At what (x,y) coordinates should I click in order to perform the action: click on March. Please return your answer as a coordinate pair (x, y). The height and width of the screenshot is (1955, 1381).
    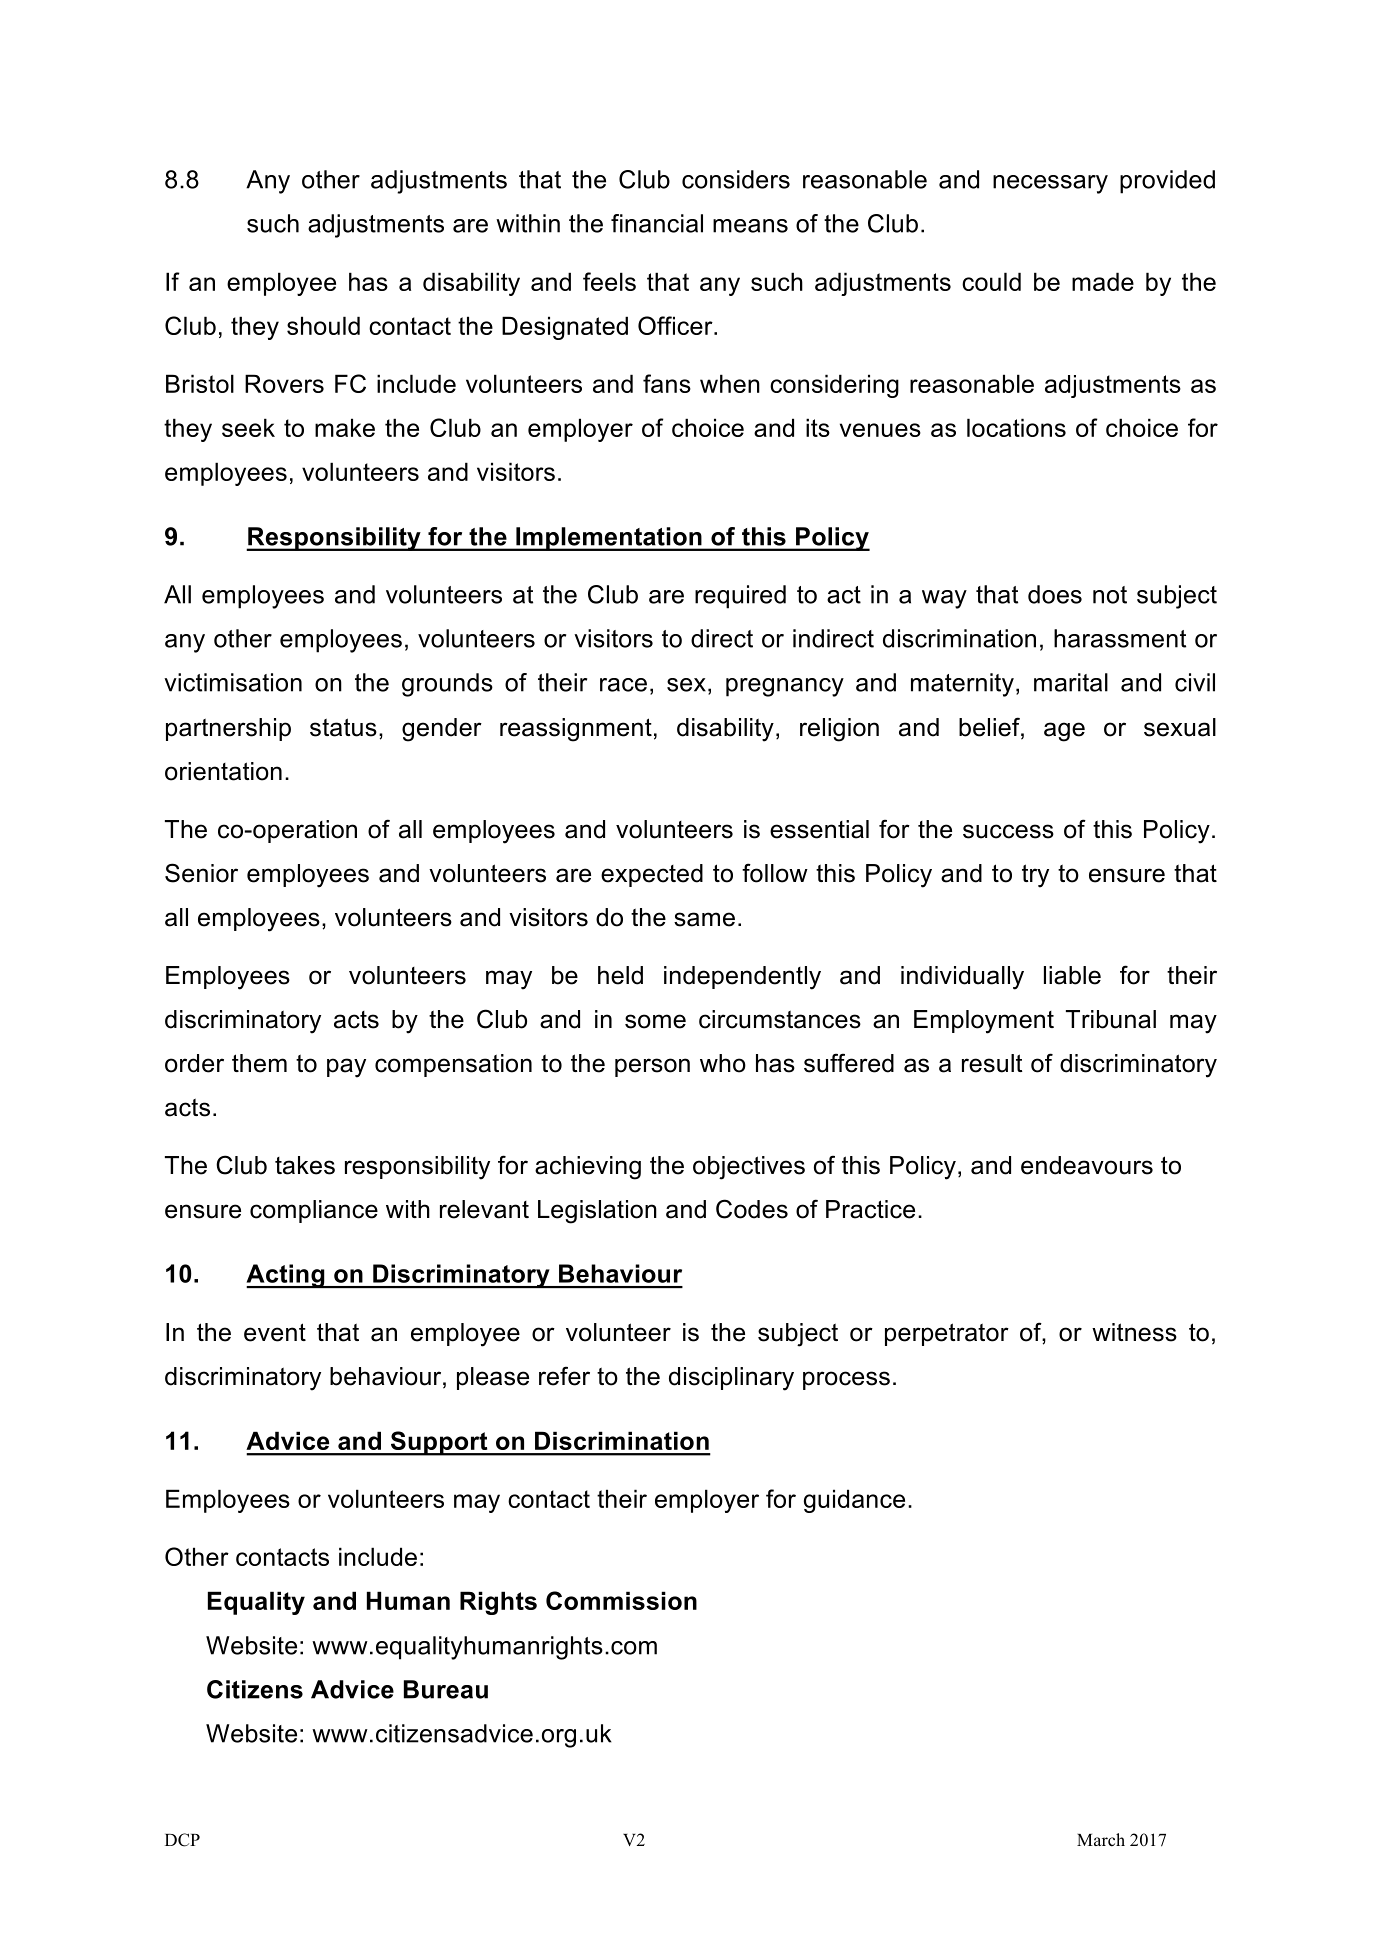
    Looking at the image, I should click on (1101, 1840).
